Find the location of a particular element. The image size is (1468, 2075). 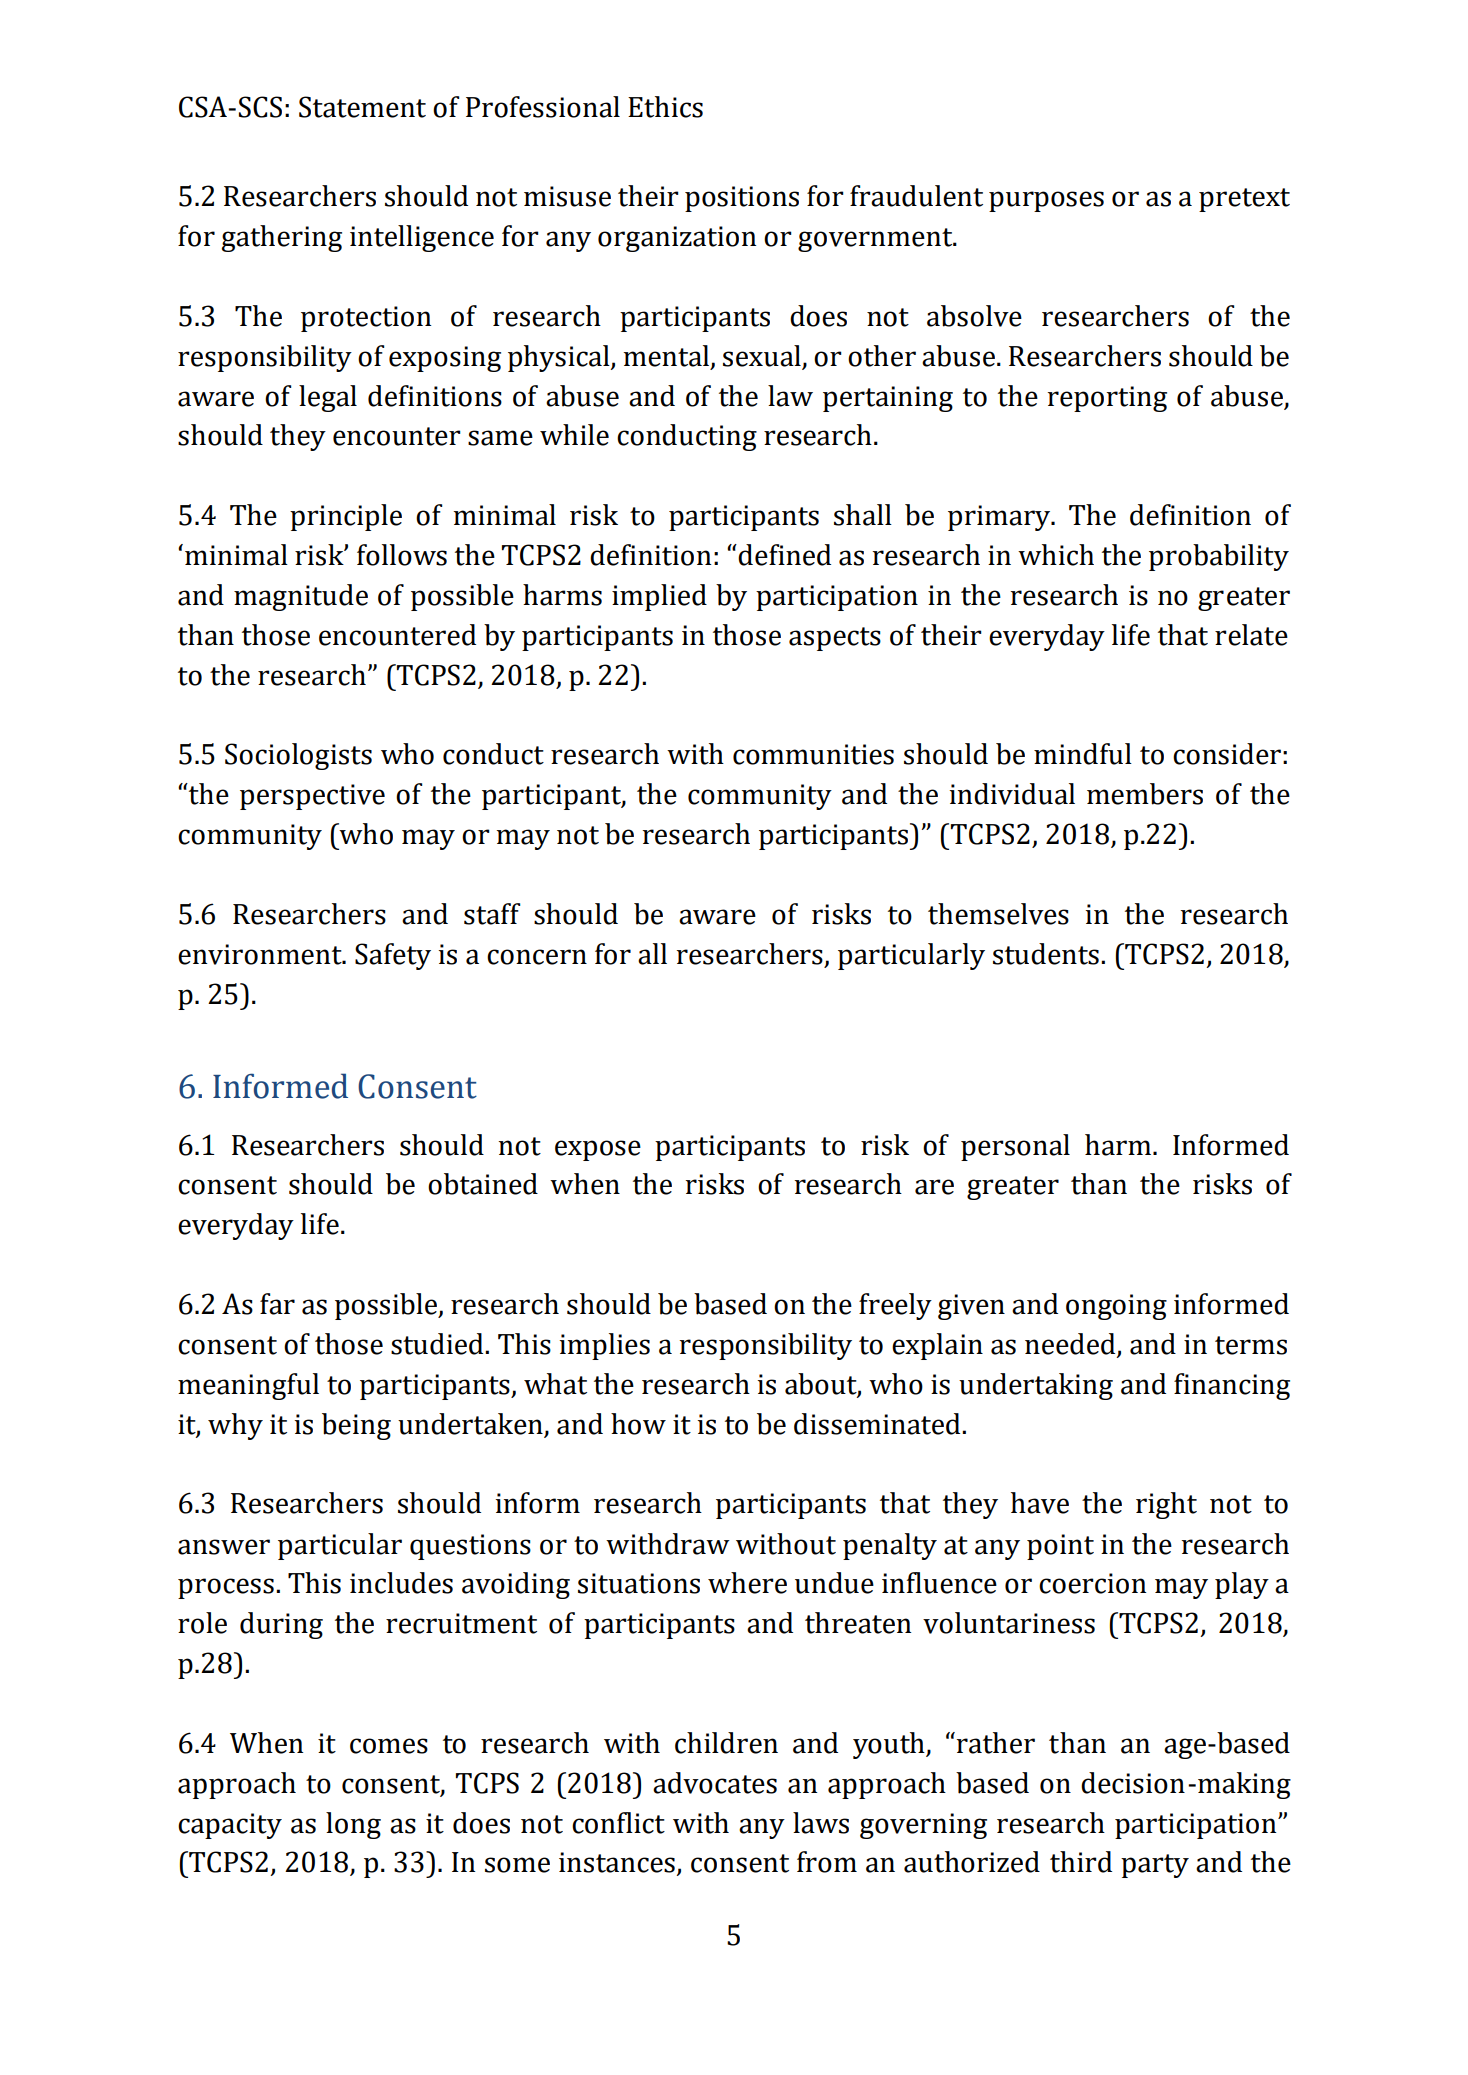

advocates is located at coordinates (715, 1783).
